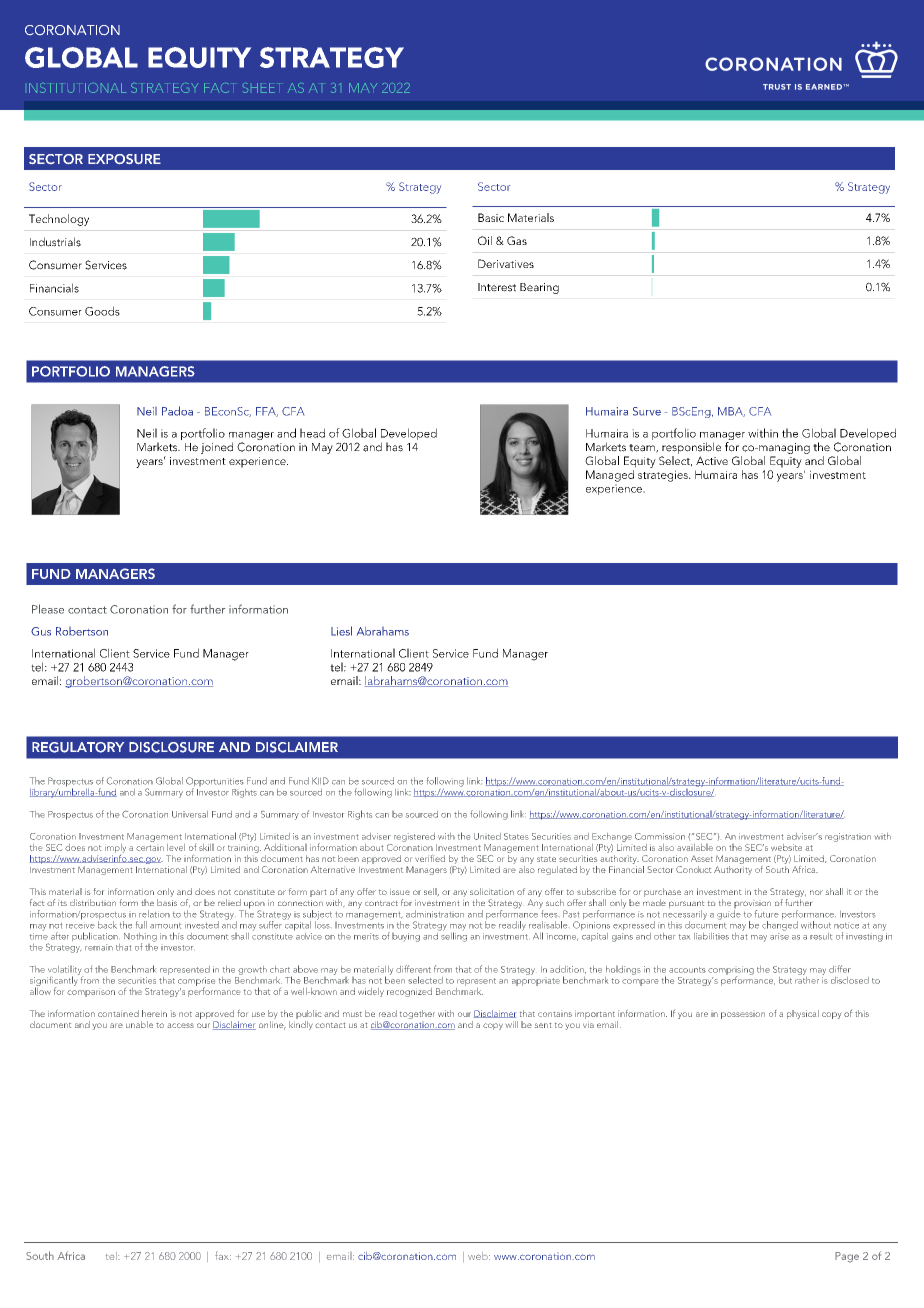  What do you see at coordinates (217, 448) in the screenshot?
I see `joined` at bounding box center [217, 448].
